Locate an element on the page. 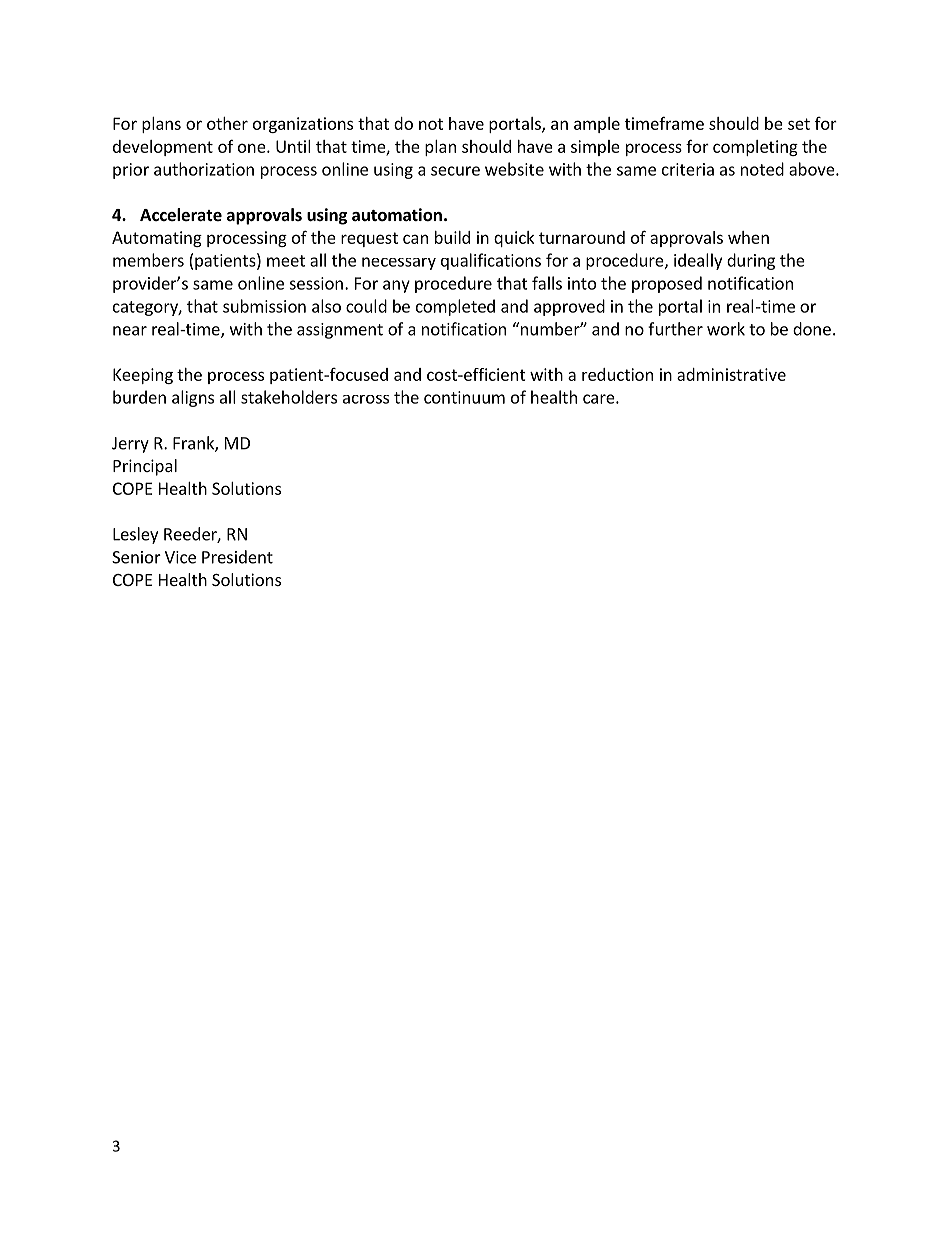  Vice is located at coordinates (180, 557).
